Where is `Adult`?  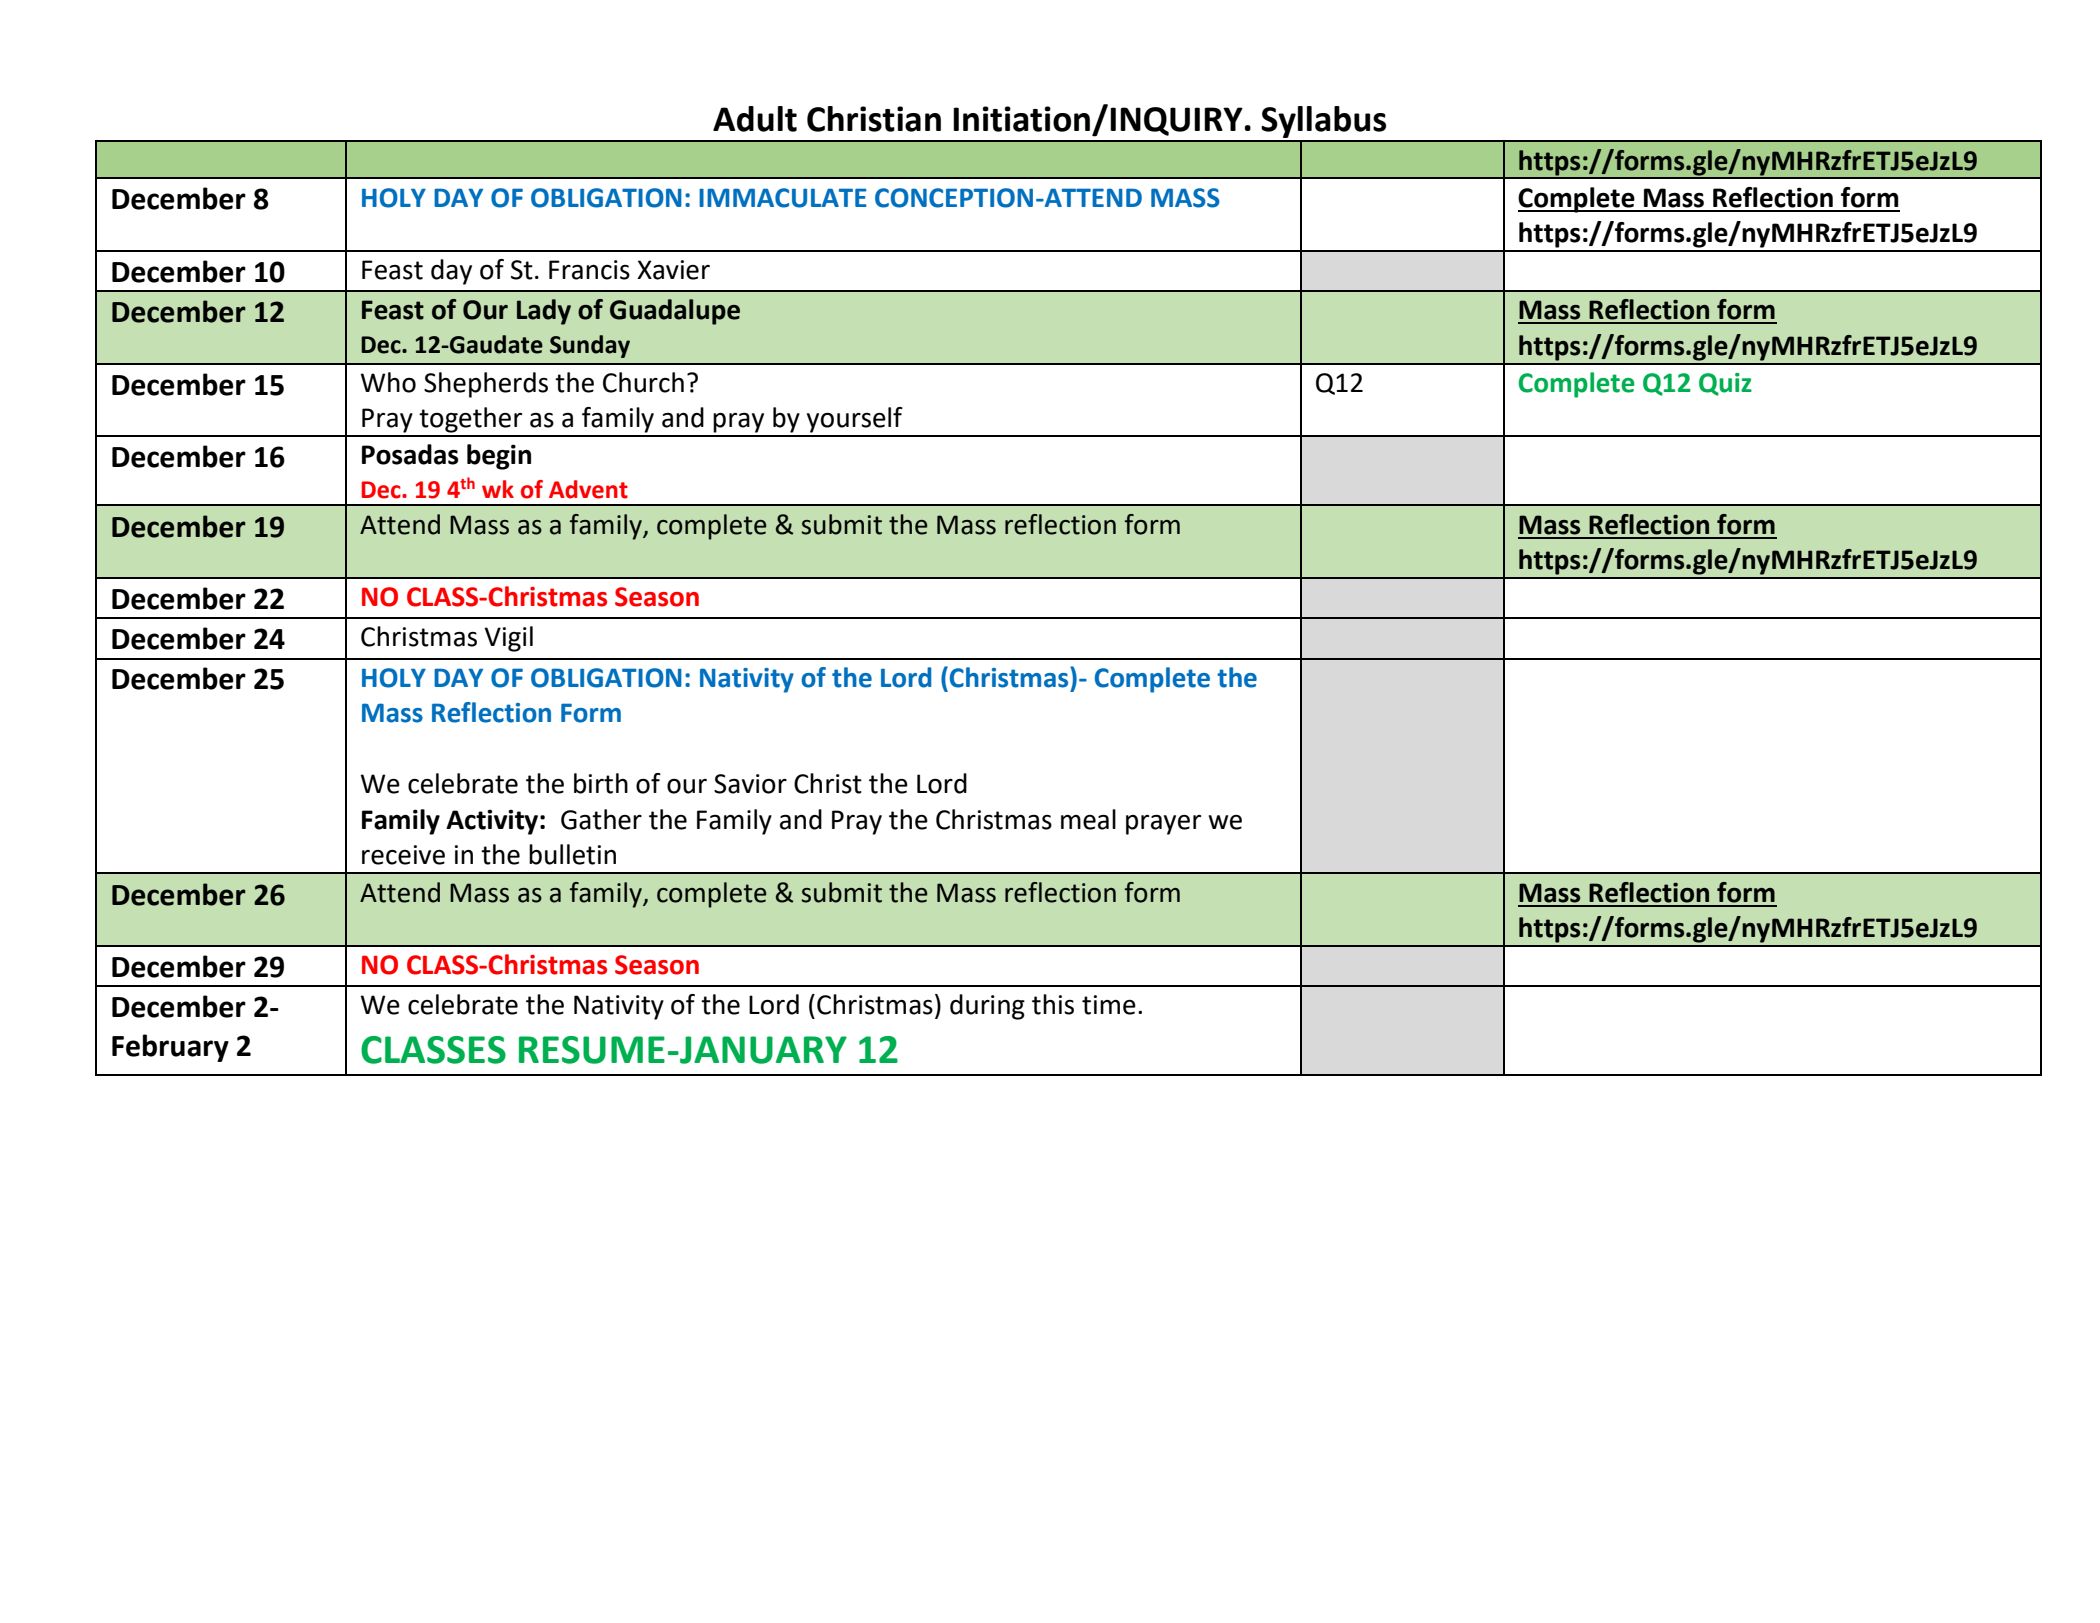
Adult is located at coordinates (755, 119).
